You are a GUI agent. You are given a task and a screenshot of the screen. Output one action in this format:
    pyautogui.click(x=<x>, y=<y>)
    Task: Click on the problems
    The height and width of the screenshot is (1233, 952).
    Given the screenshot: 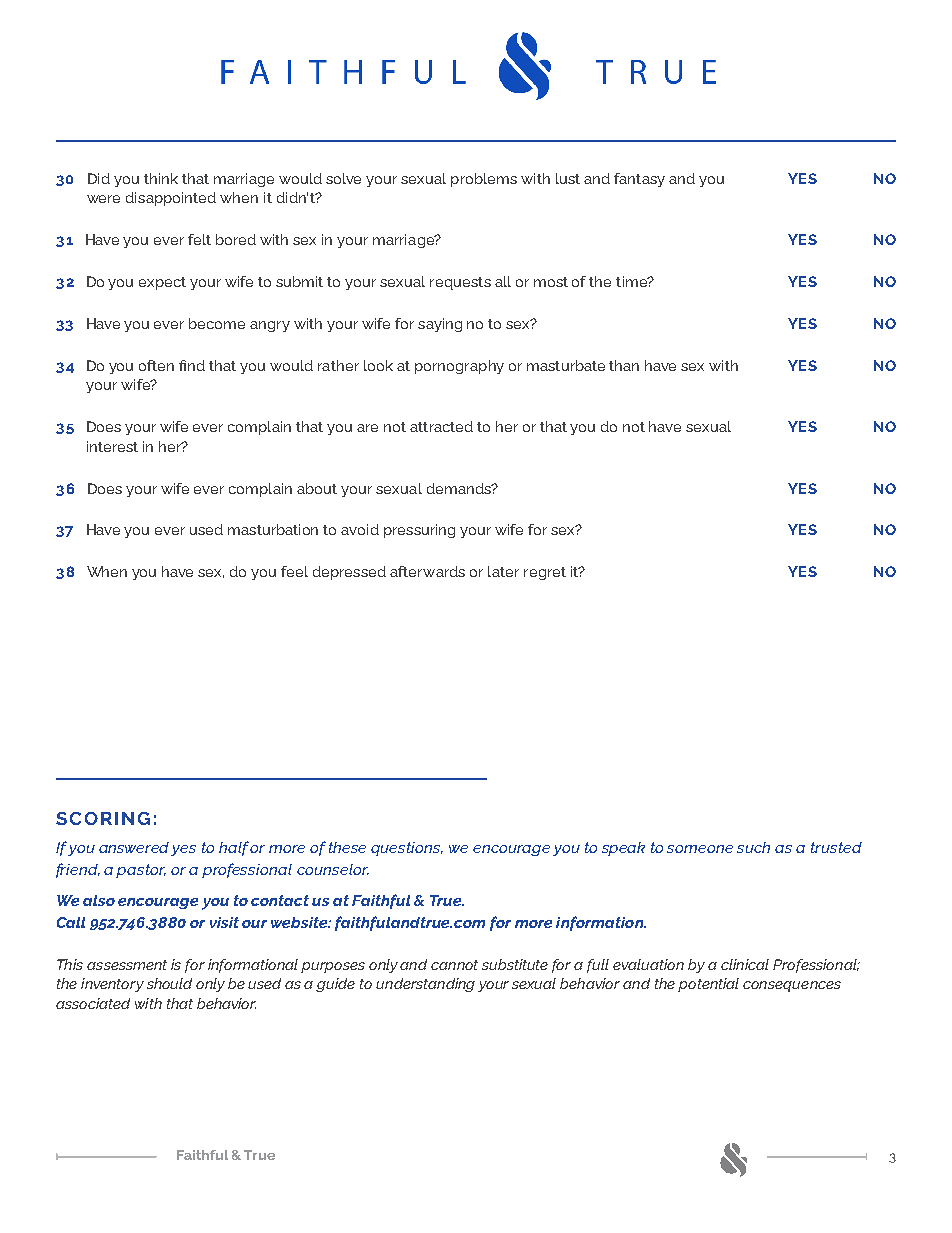 What is the action you would take?
    pyautogui.click(x=484, y=180)
